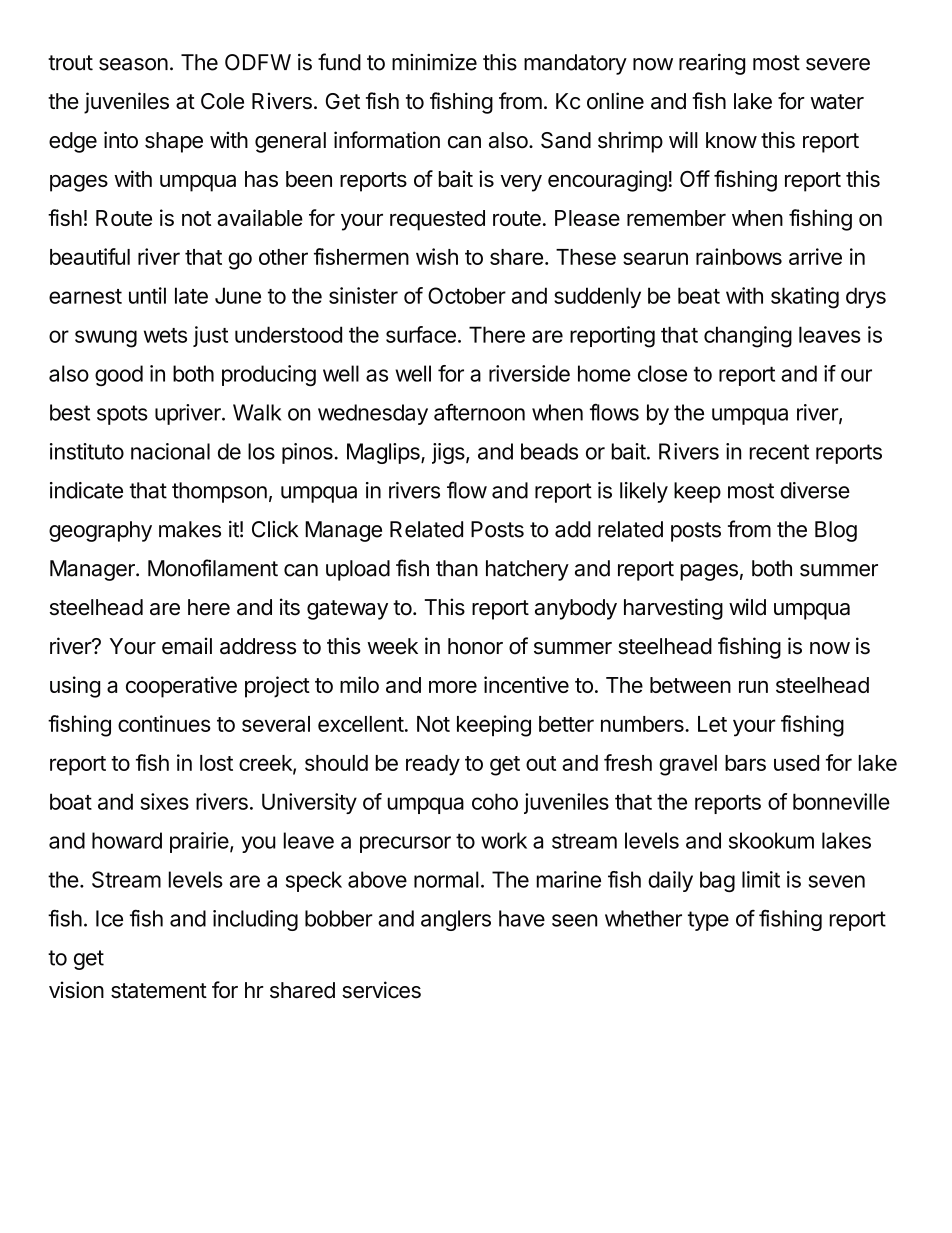 The height and width of the document is (1233, 952). I want to click on good, so click(119, 375).
